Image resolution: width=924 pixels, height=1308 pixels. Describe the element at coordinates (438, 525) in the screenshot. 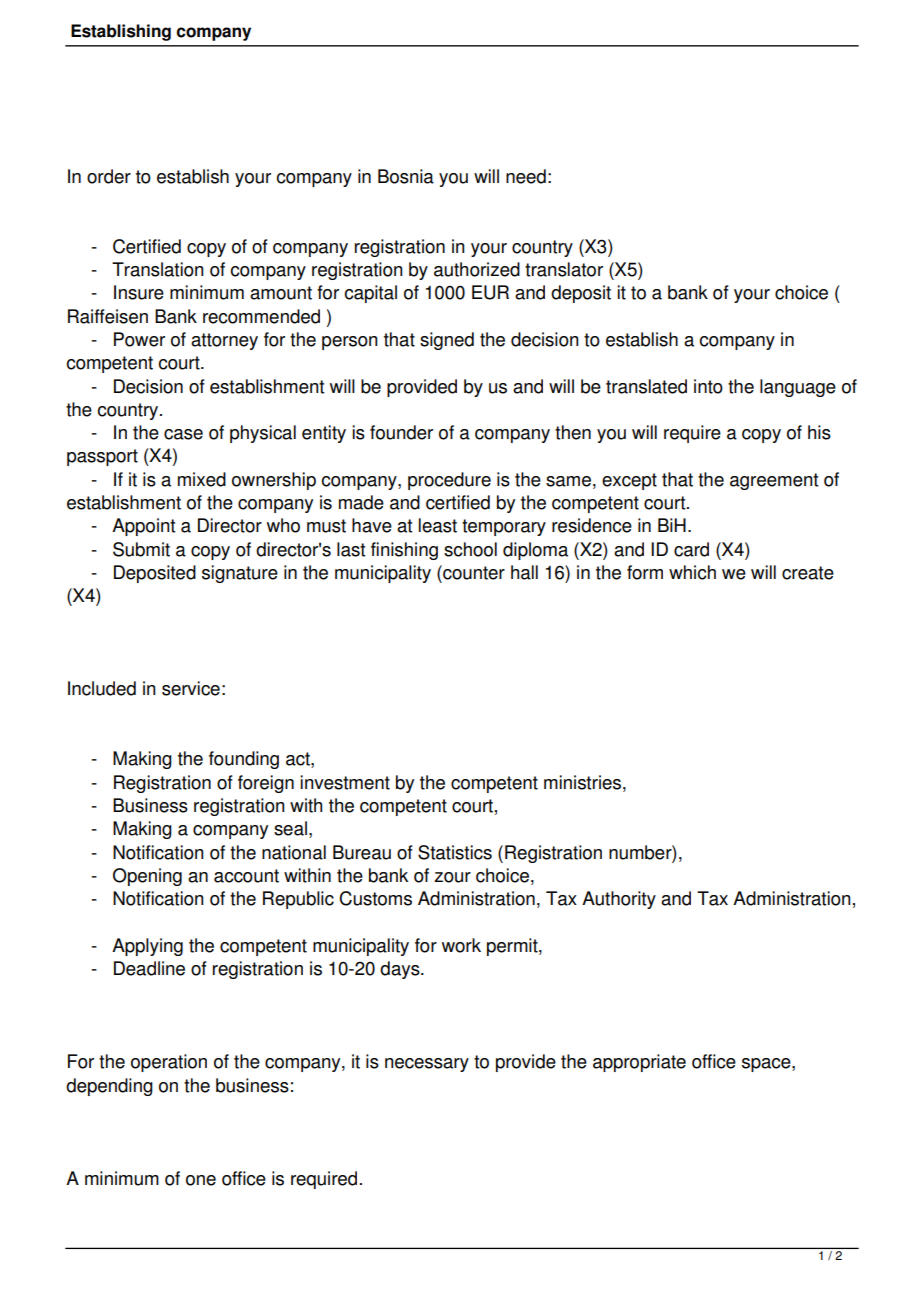

I see `least` at that location.
